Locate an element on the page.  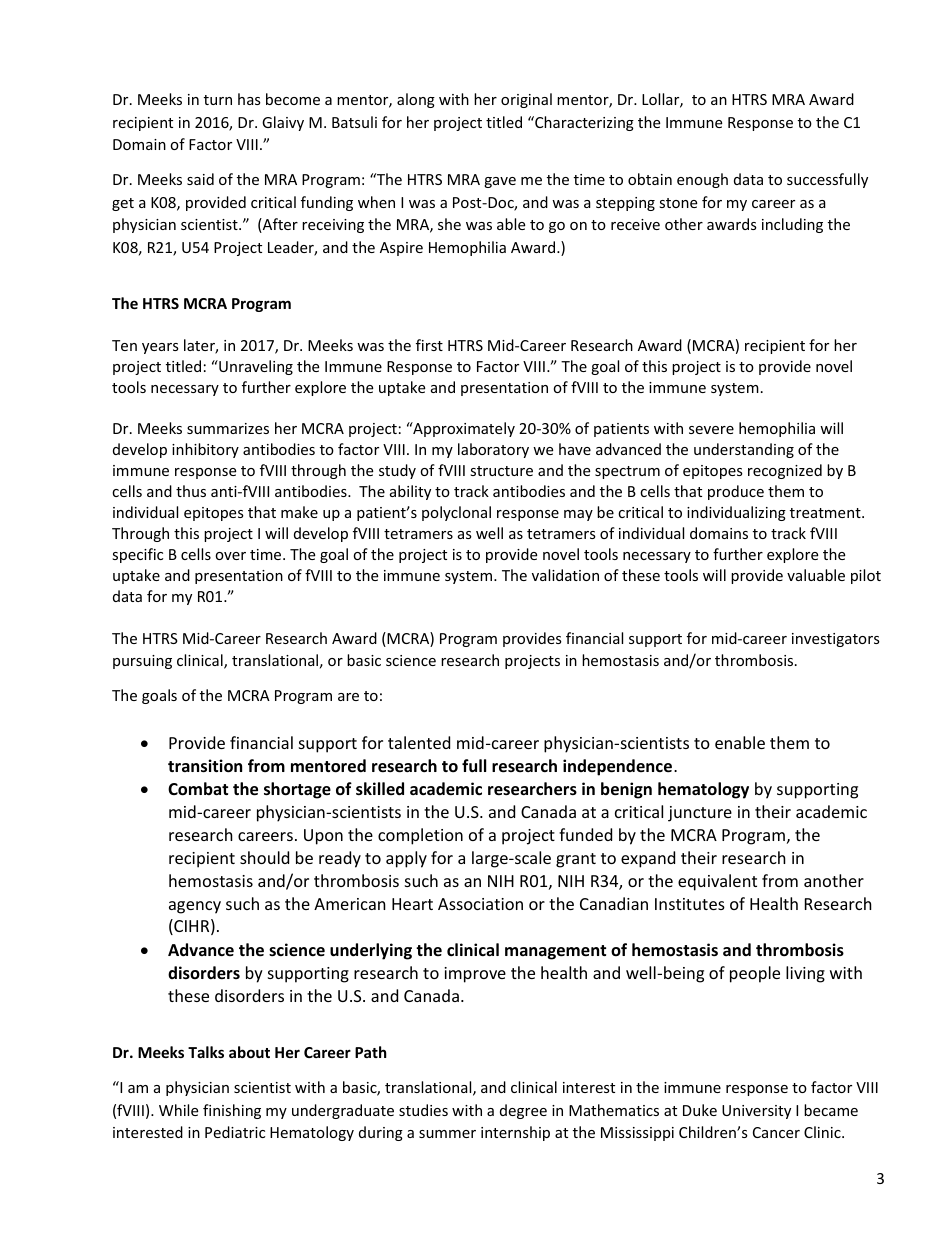
degree is located at coordinates (523, 1111).
